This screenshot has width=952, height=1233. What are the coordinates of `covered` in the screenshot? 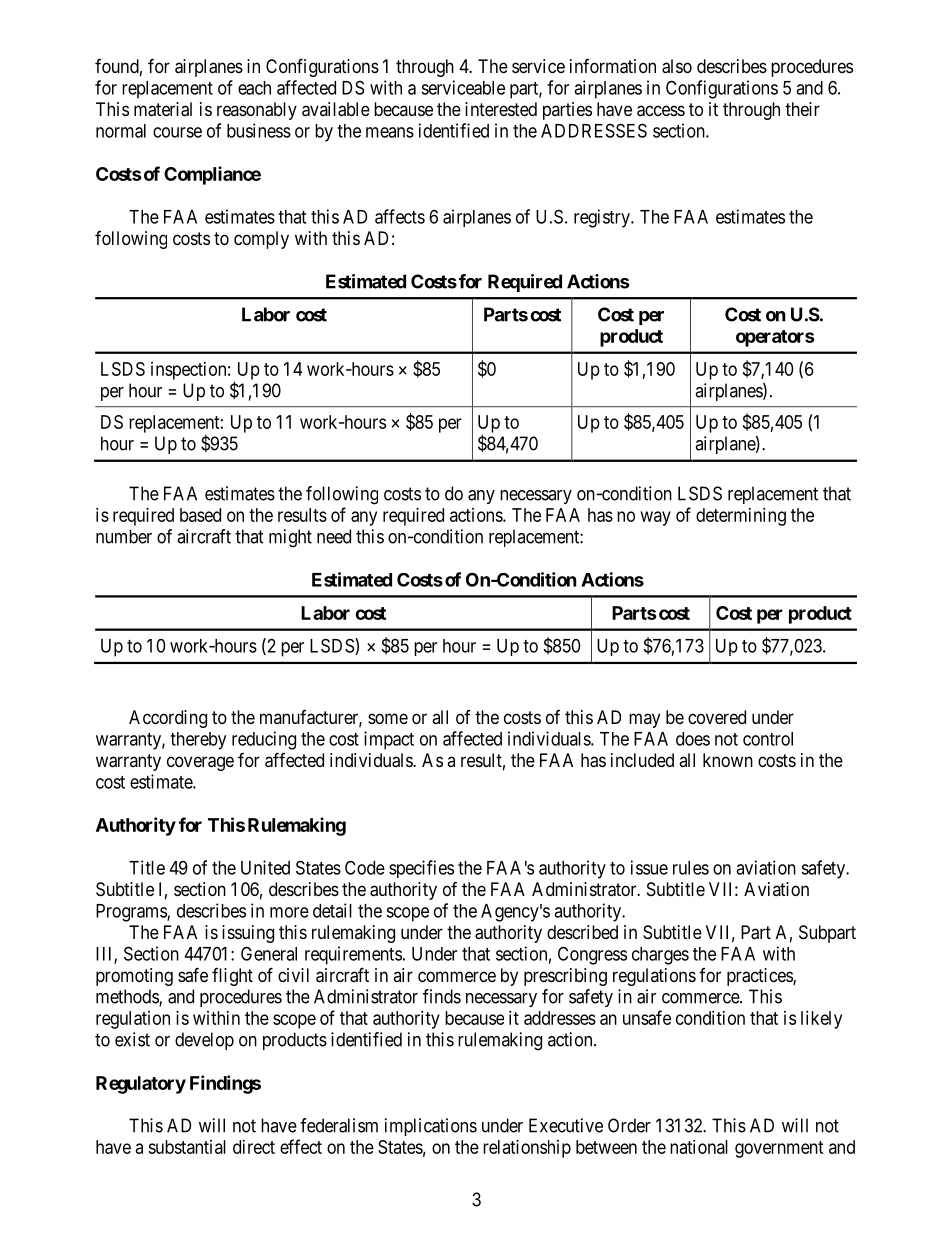 It's located at (717, 717).
